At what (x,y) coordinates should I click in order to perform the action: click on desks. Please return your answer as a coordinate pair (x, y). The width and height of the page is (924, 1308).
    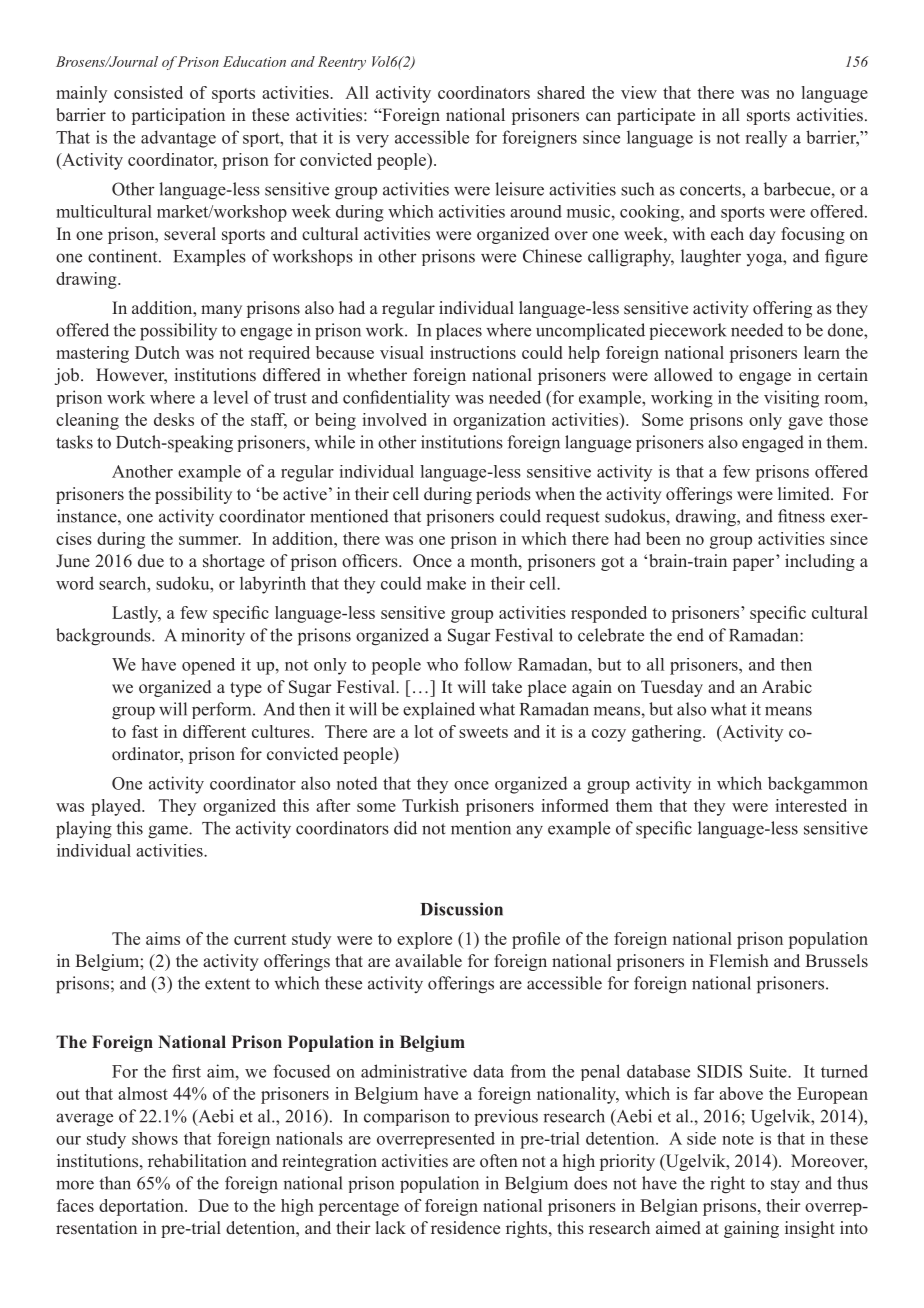
    Looking at the image, I should click on (174, 419).
